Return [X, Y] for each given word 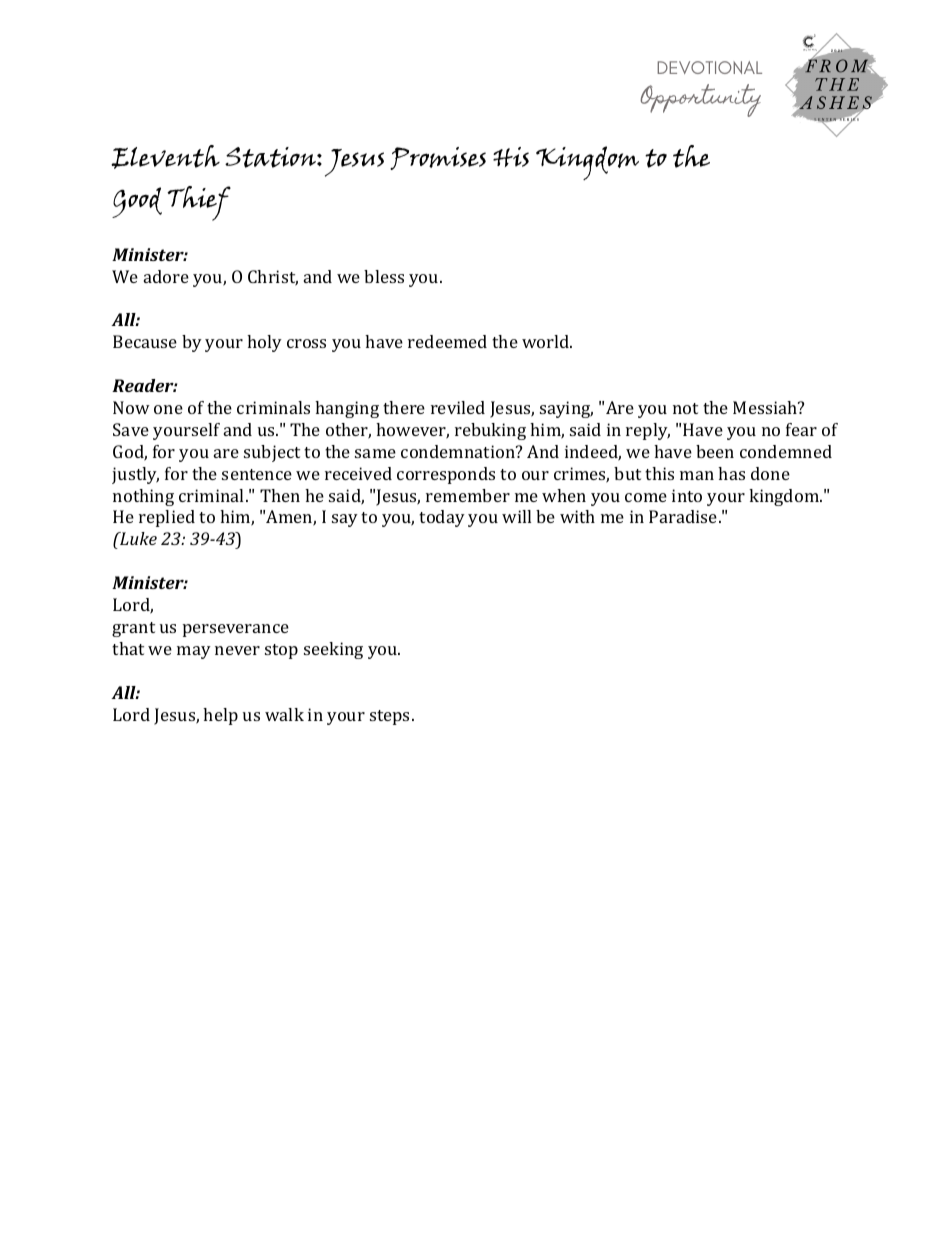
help [220, 716]
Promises [438, 158]
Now [131, 407]
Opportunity [700, 100]
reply [648, 431]
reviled [458, 407]
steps [391, 717]
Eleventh [165, 157]
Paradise [684, 516]
